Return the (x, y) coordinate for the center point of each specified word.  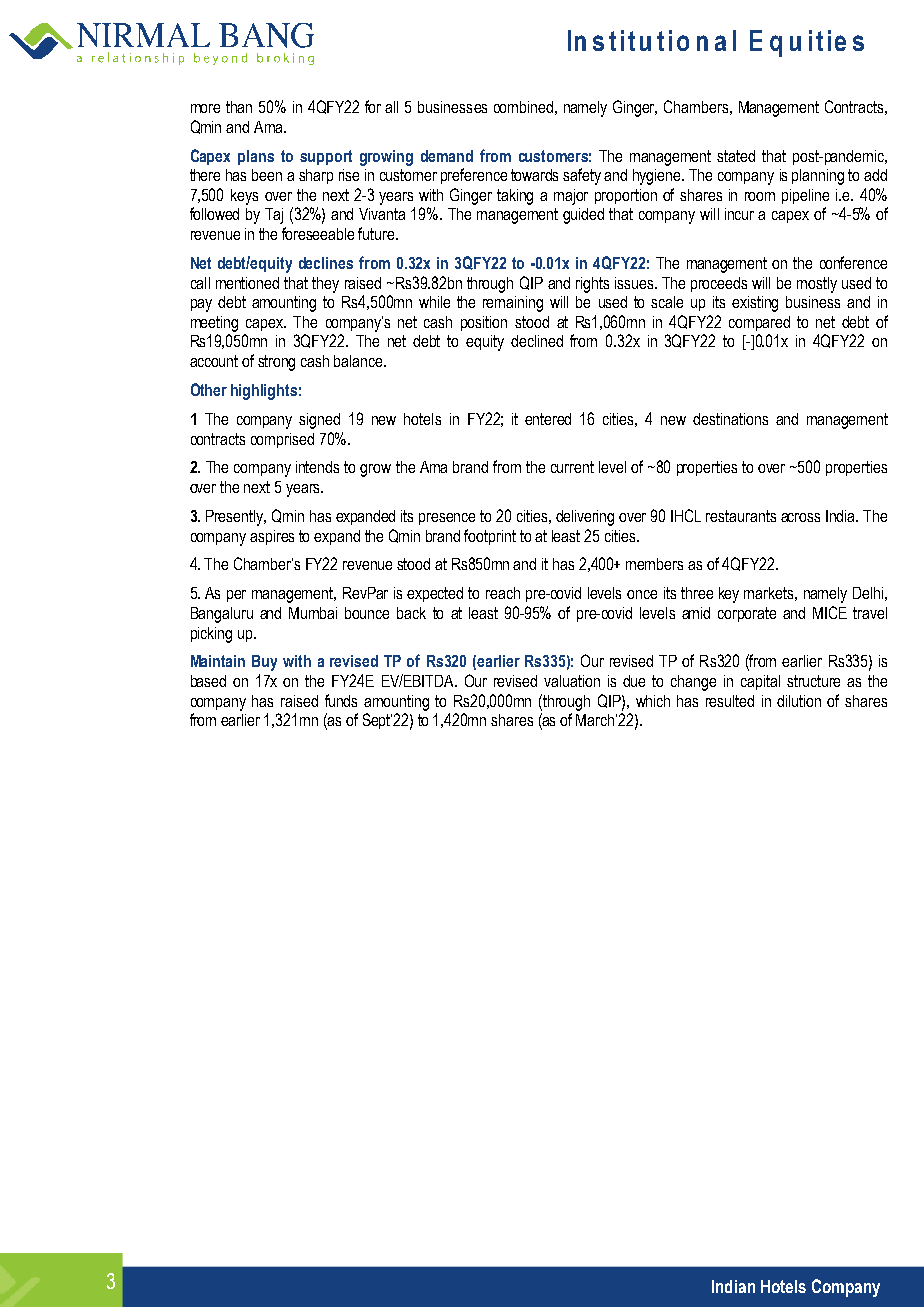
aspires (272, 537)
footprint (490, 537)
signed (319, 421)
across (800, 517)
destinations (730, 419)
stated (736, 156)
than (239, 107)
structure (813, 681)
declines (326, 263)
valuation (572, 681)
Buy (264, 663)
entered (548, 419)
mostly (817, 285)
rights (592, 285)
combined (523, 107)
